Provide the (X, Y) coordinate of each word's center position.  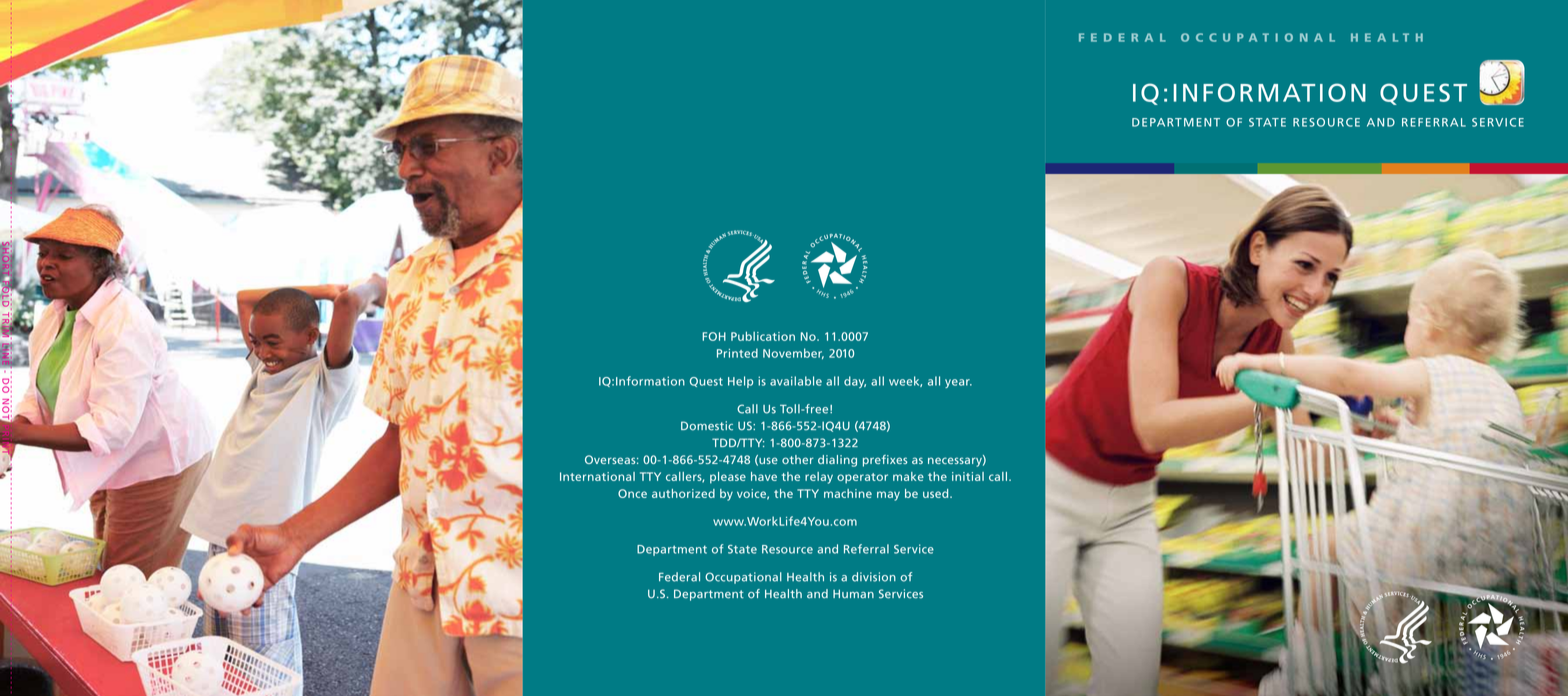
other (798, 459)
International (597, 476)
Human (853, 594)
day (855, 382)
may (888, 496)
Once (632, 493)
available (796, 381)
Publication (763, 336)
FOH (714, 336)
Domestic (707, 426)
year (958, 383)
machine (848, 493)
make (908, 476)
